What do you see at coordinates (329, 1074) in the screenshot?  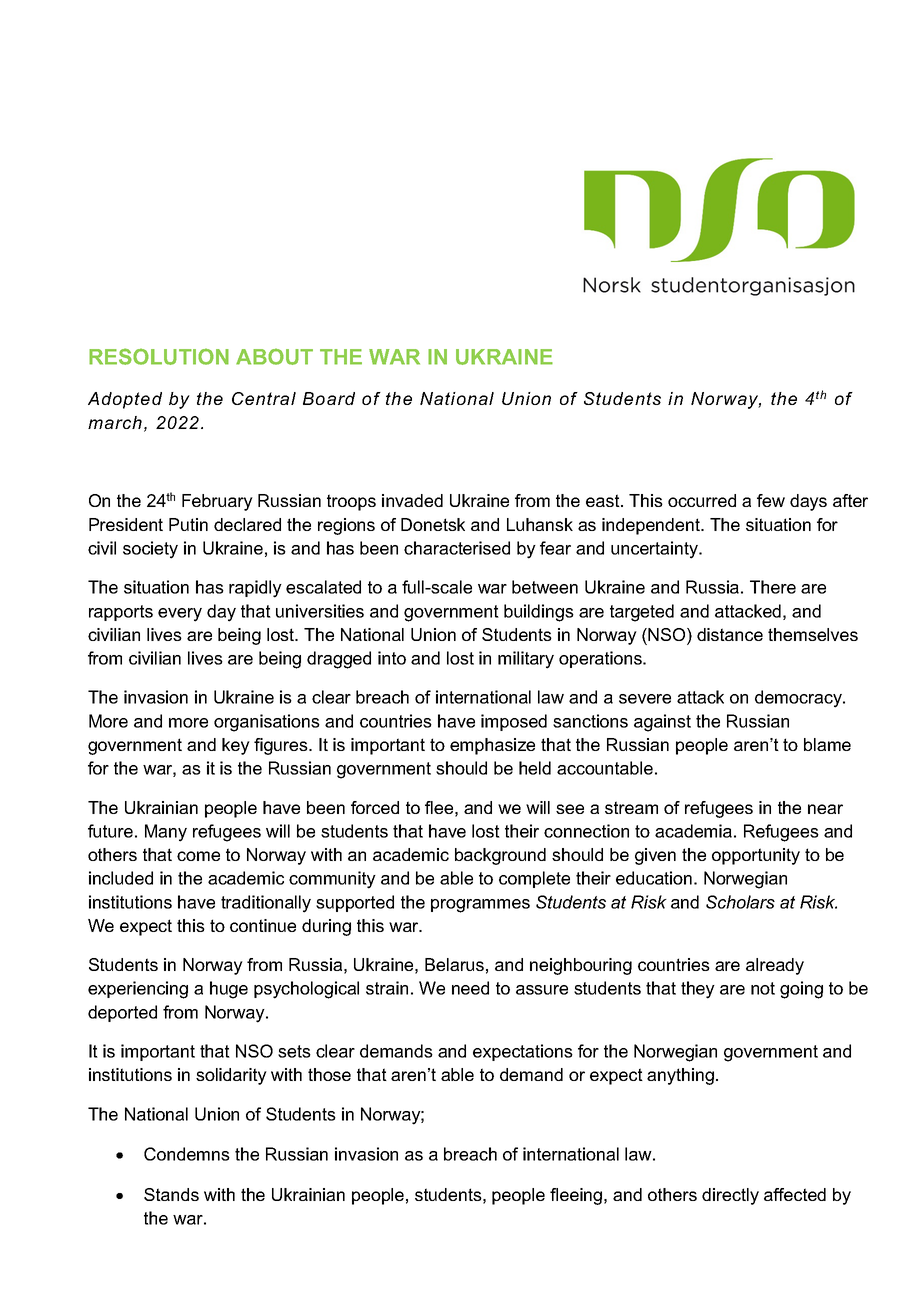 I see `those` at bounding box center [329, 1074].
